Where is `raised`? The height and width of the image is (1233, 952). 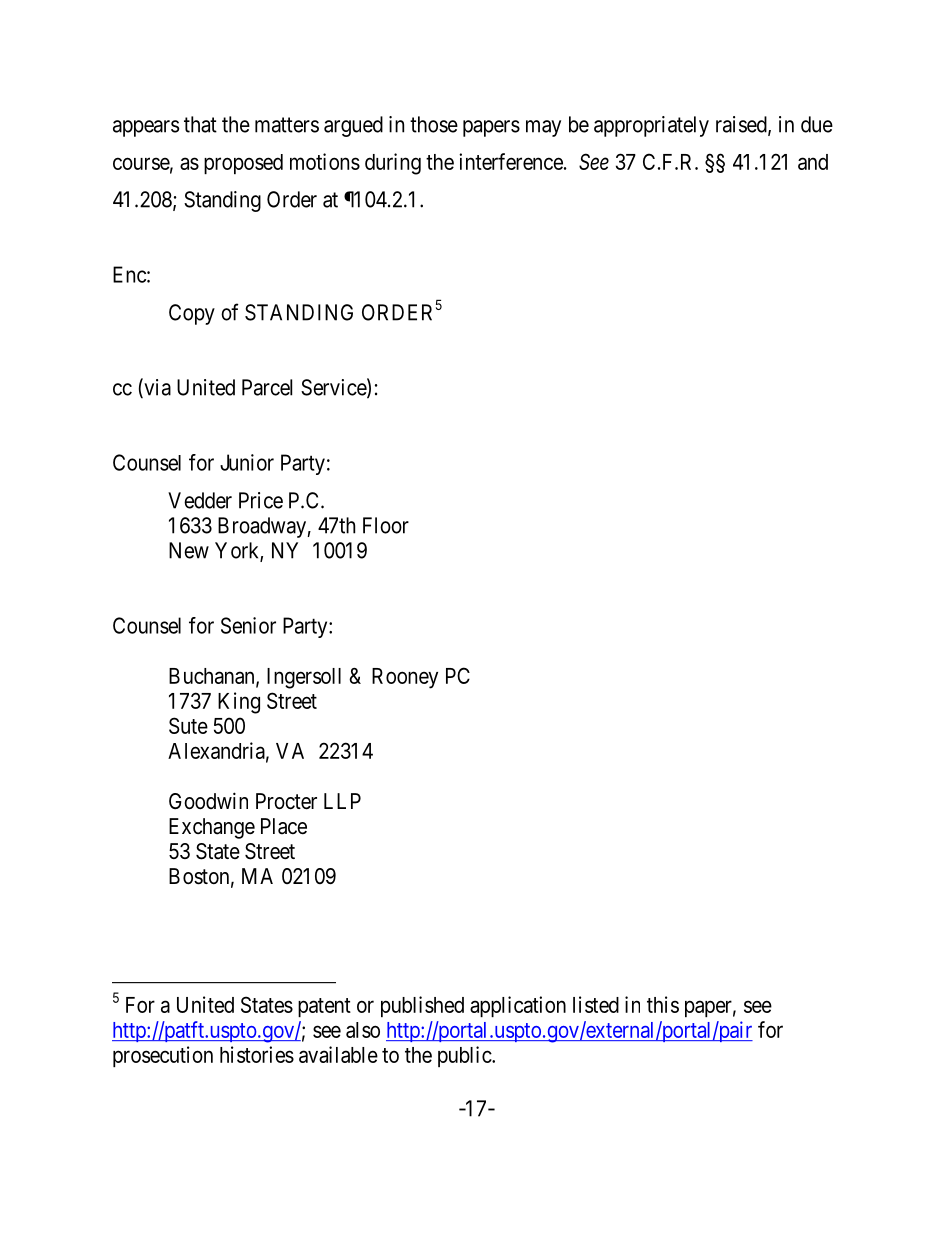 raised is located at coordinates (742, 125).
